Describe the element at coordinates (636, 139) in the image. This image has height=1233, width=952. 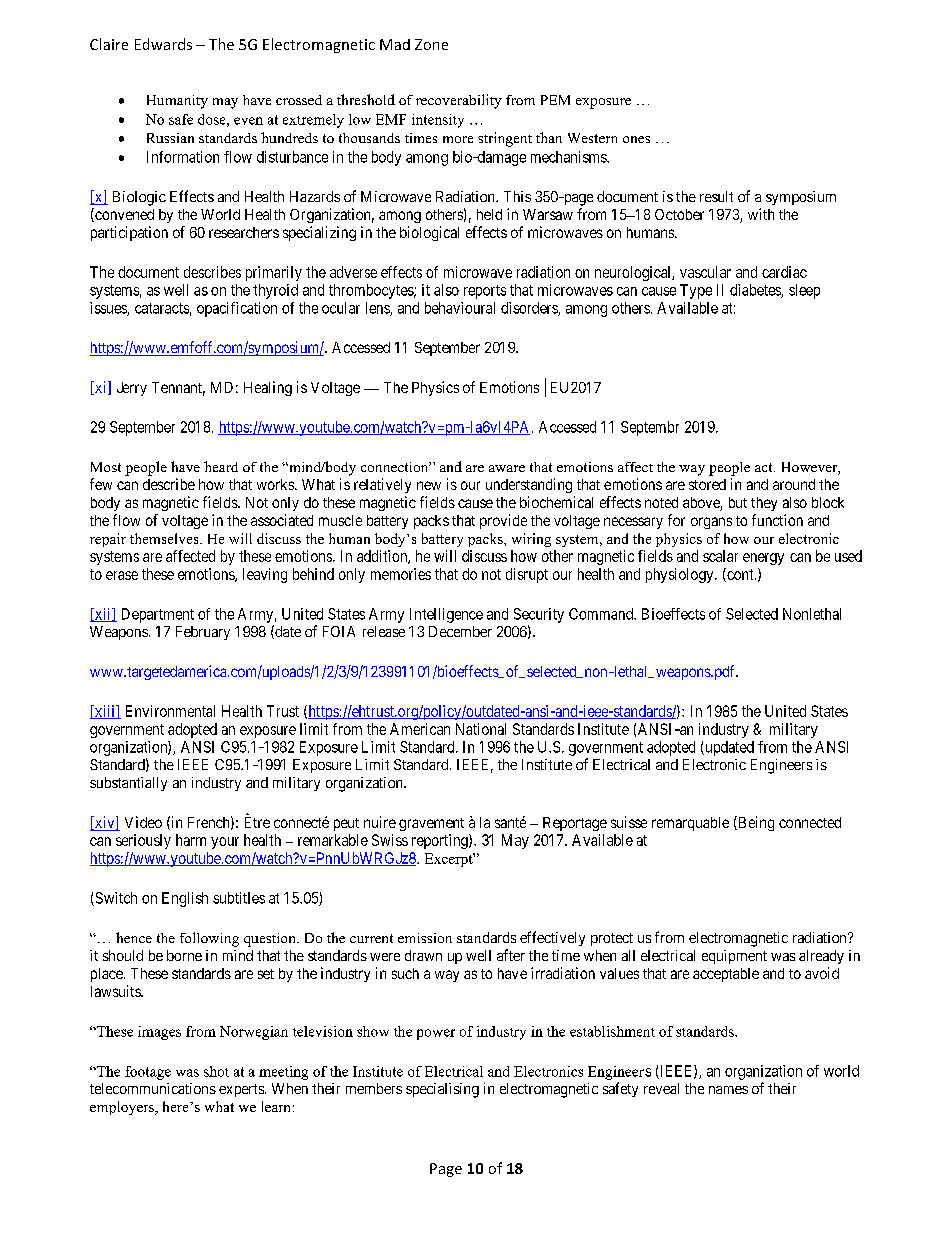
I see `ones` at that location.
